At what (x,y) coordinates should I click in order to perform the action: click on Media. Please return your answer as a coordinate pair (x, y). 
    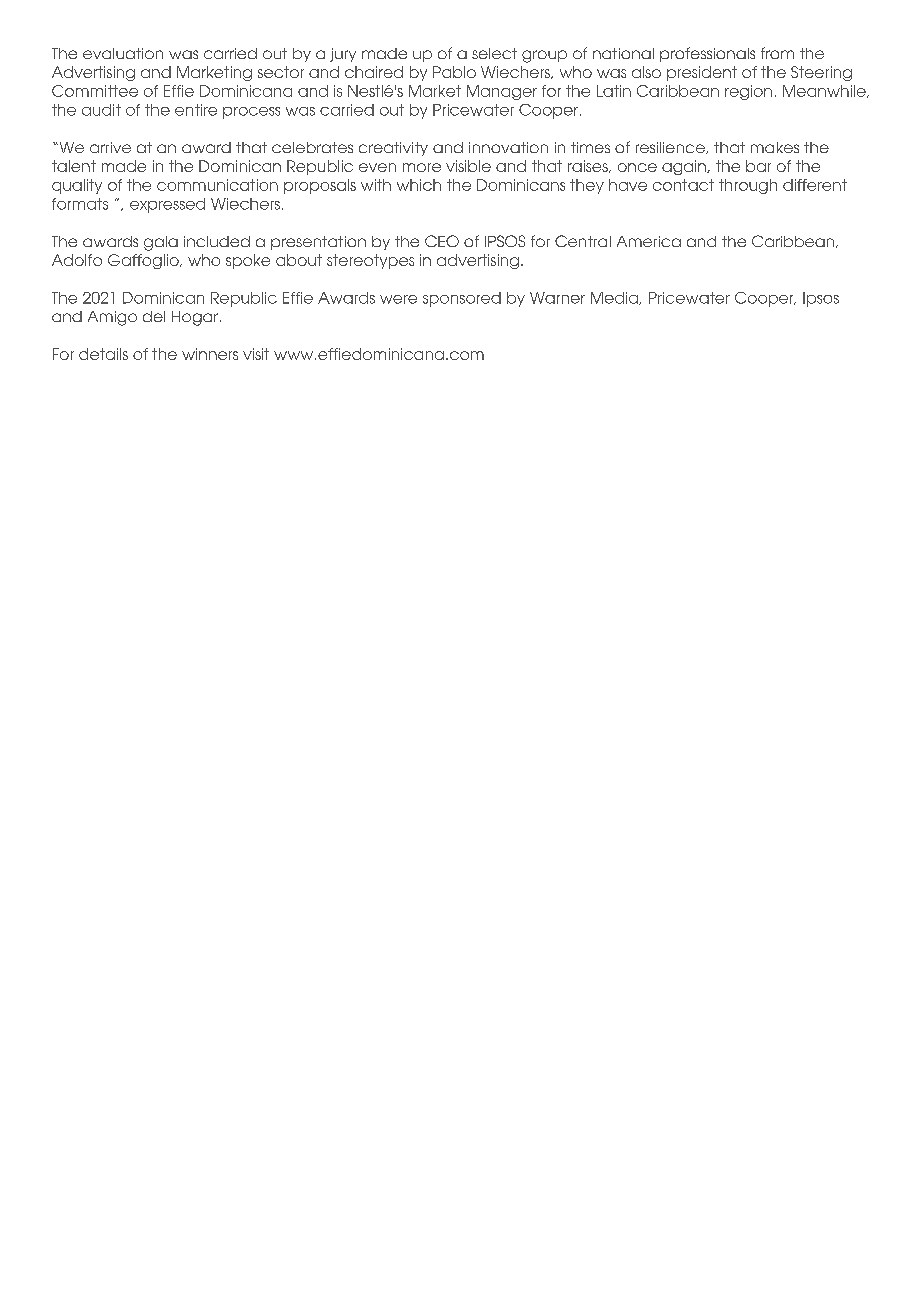
    Looking at the image, I should click on (616, 298).
